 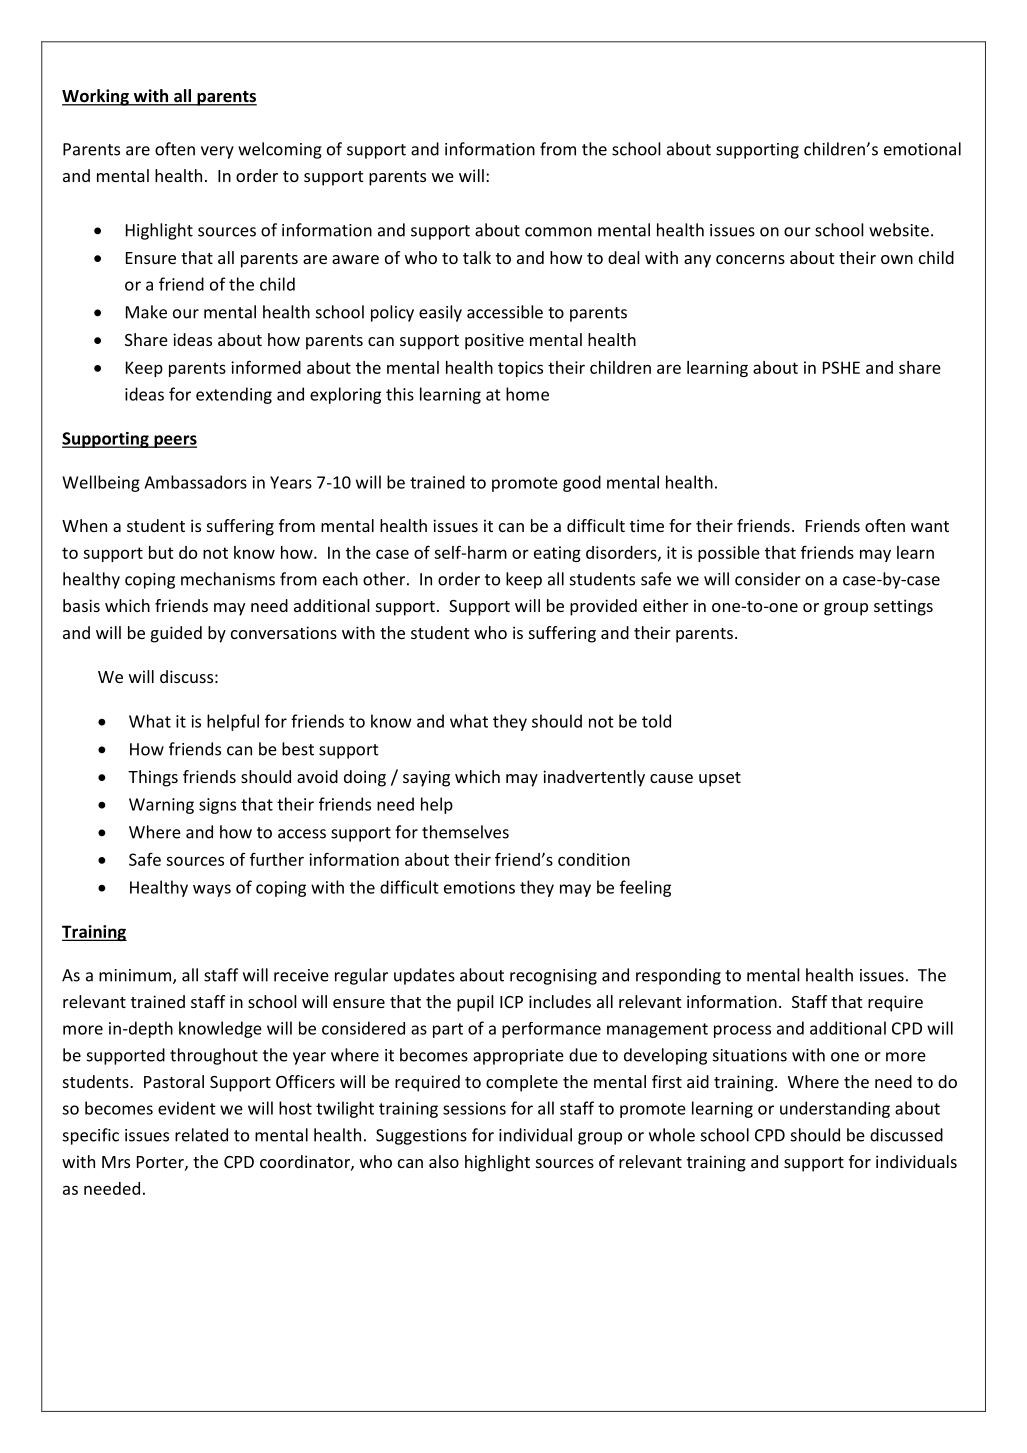 I want to click on PSHE, so click(x=841, y=367).
